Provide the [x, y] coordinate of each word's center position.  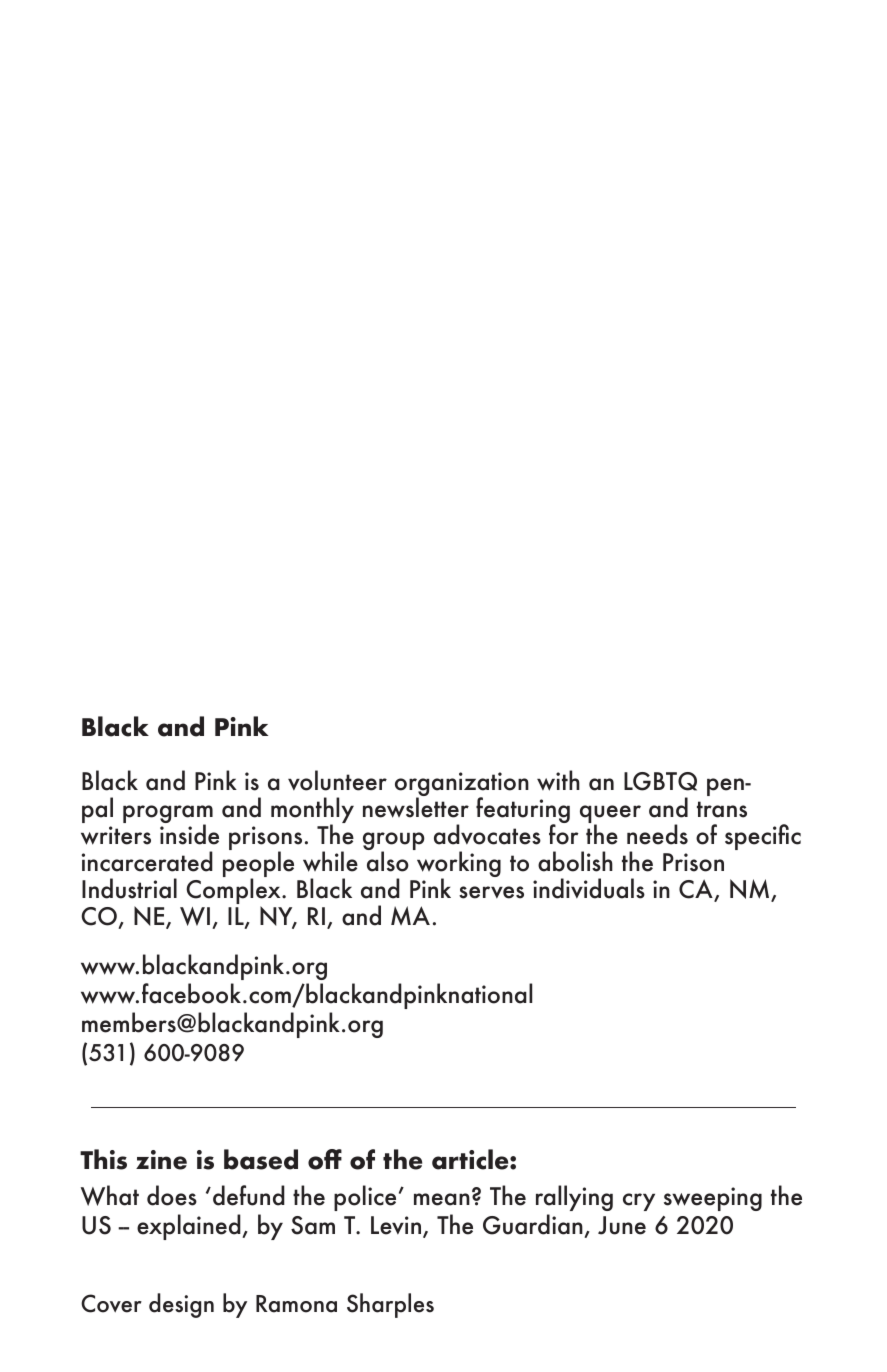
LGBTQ [660, 781]
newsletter [416, 807]
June [622, 1225]
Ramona [296, 1304]
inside [189, 833]
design [181, 1305]
